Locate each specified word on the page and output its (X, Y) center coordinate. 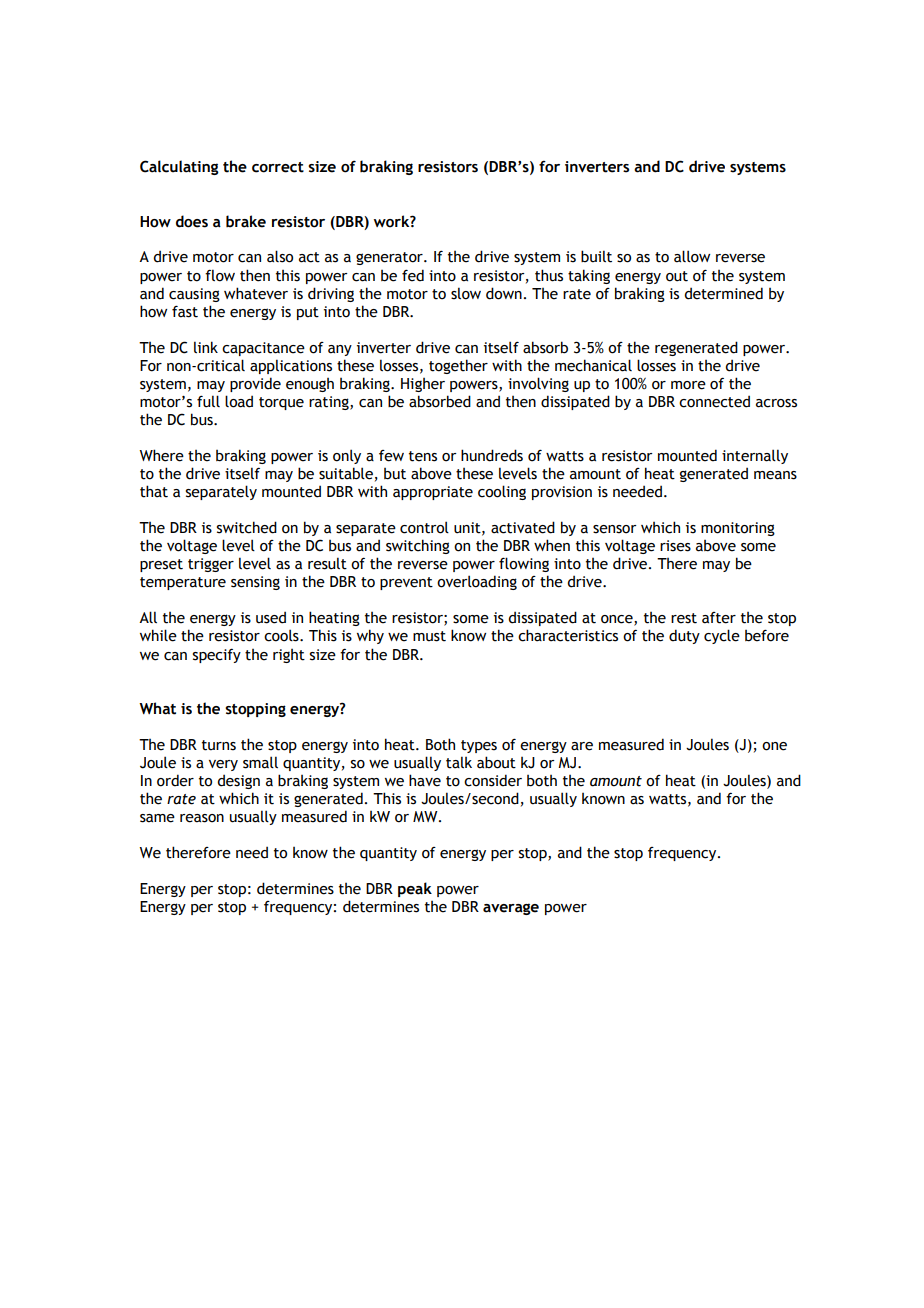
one (774, 746)
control (424, 527)
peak (415, 889)
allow (692, 256)
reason (202, 818)
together (458, 366)
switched (247, 527)
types (479, 746)
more (688, 385)
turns (219, 745)
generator (390, 258)
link (206, 347)
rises (675, 546)
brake (246, 221)
